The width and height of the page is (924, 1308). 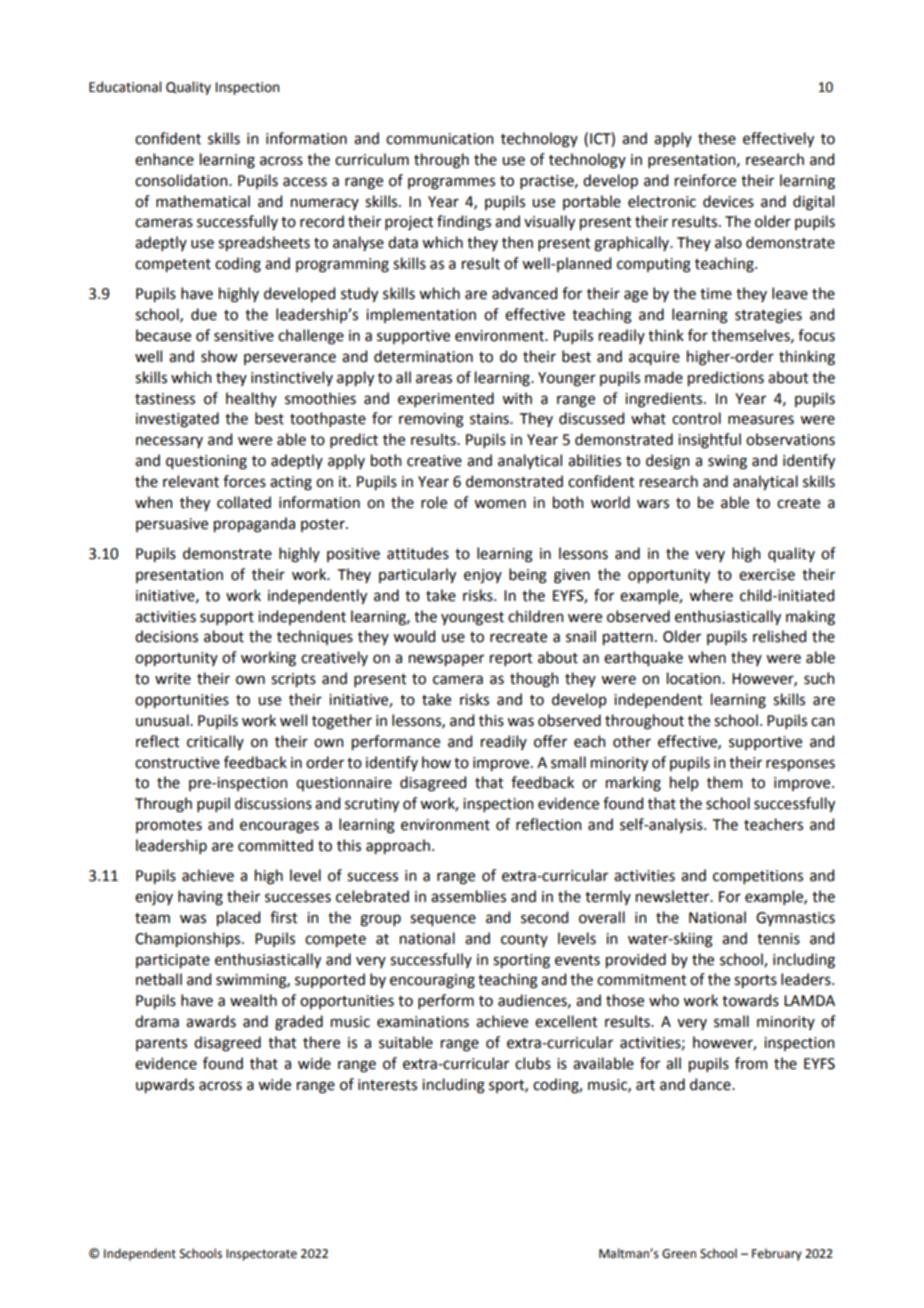 What do you see at coordinates (717, 138) in the page?
I see `these` at bounding box center [717, 138].
